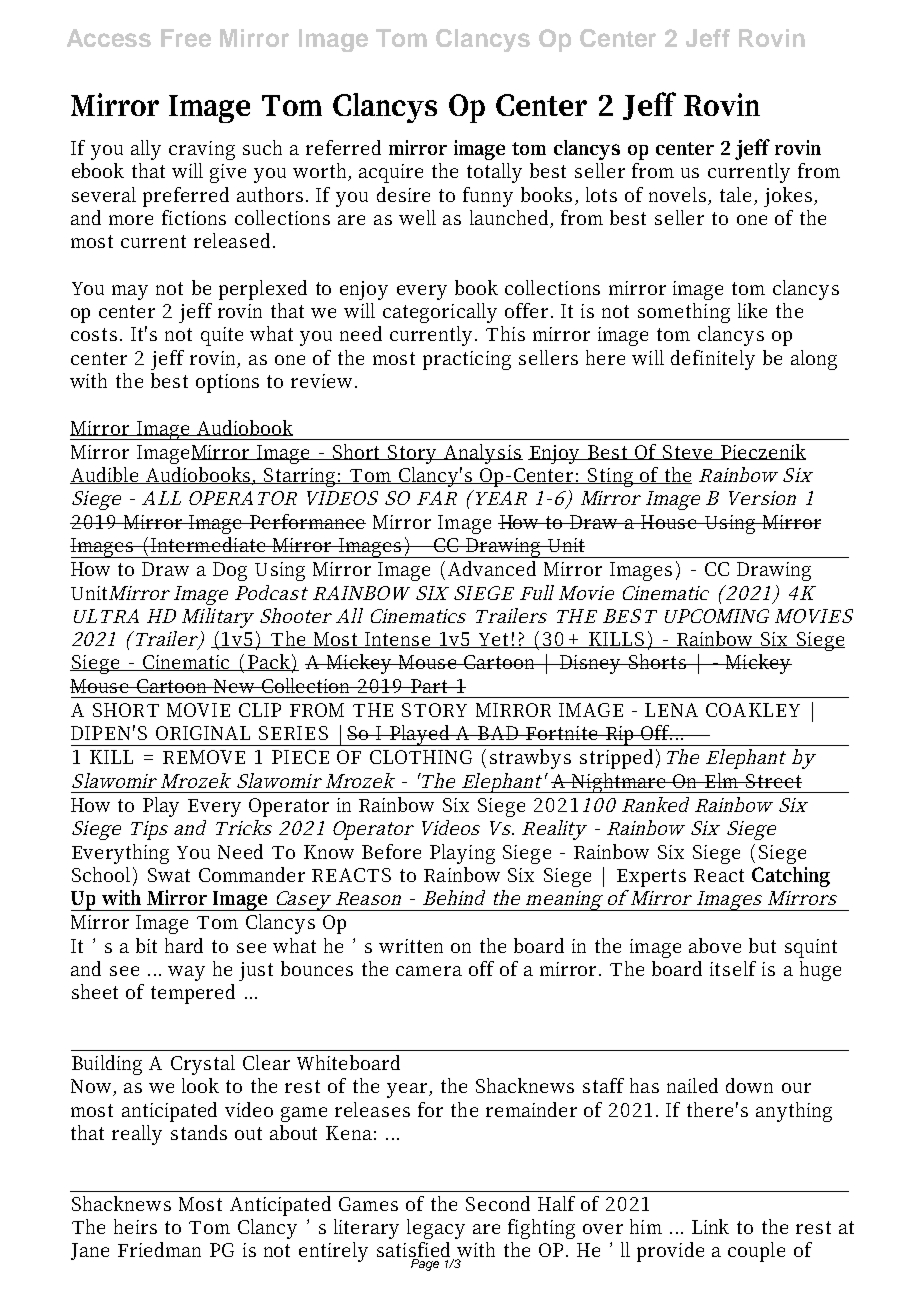 Image resolution: width=924 pixels, height=1308 pixels. What do you see at coordinates (411, 946) in the document?
I see `written` at bounding box center [411, 946].
